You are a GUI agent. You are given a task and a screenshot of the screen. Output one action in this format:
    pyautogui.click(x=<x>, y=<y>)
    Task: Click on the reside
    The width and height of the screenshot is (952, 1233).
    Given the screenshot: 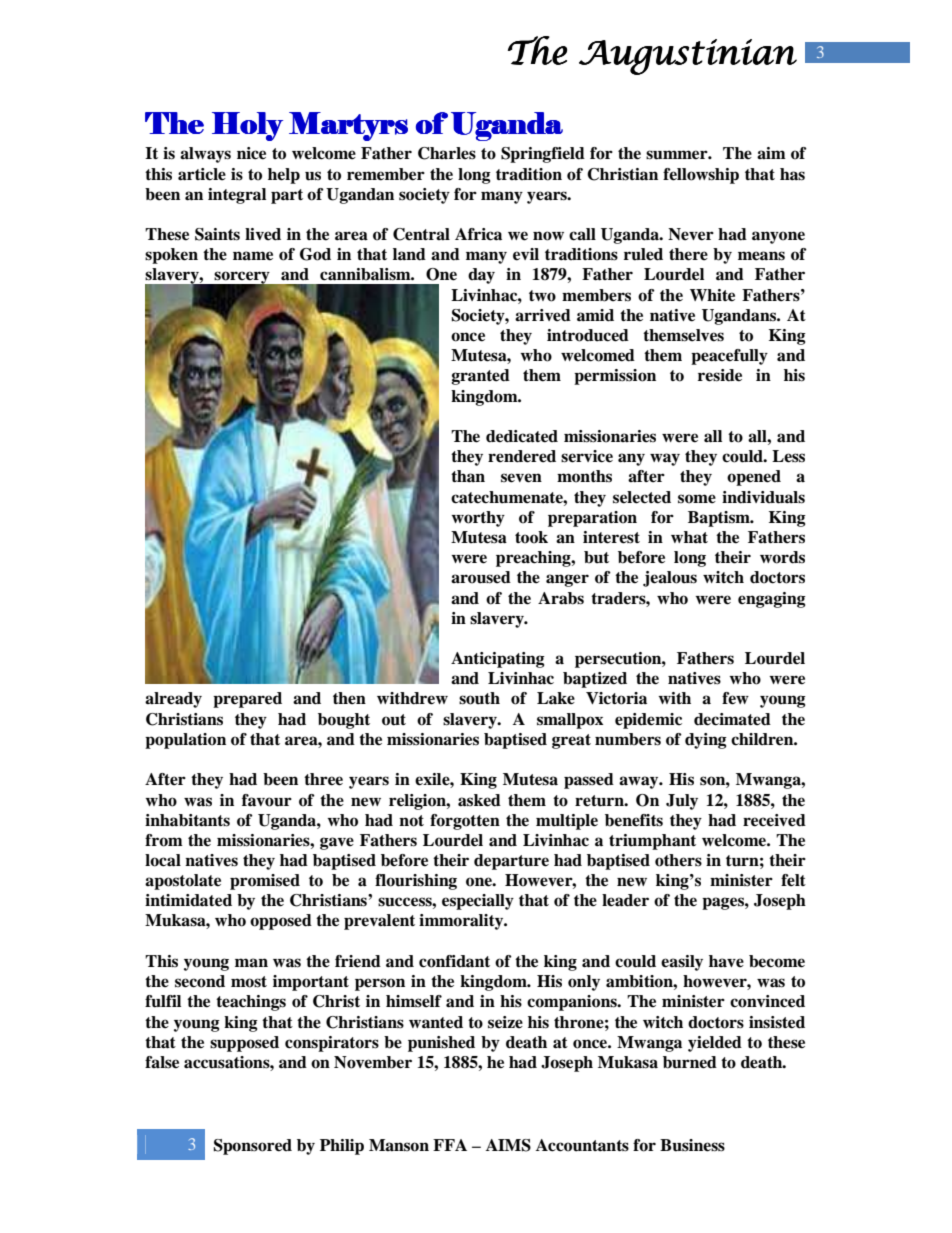 What is the action you would take?
    pyautogui.click(x=720, y=375)
